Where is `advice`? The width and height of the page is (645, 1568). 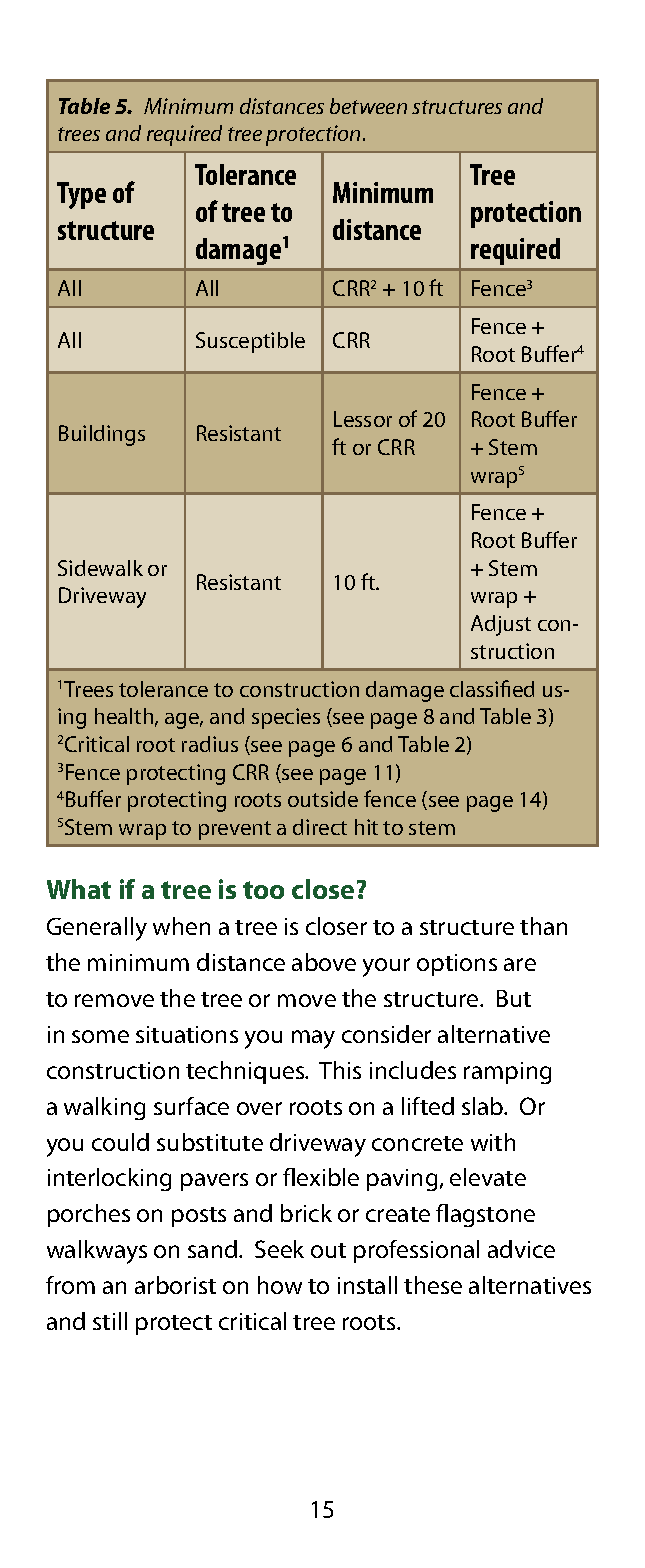 advice is located at coordinates (521, 1249).
